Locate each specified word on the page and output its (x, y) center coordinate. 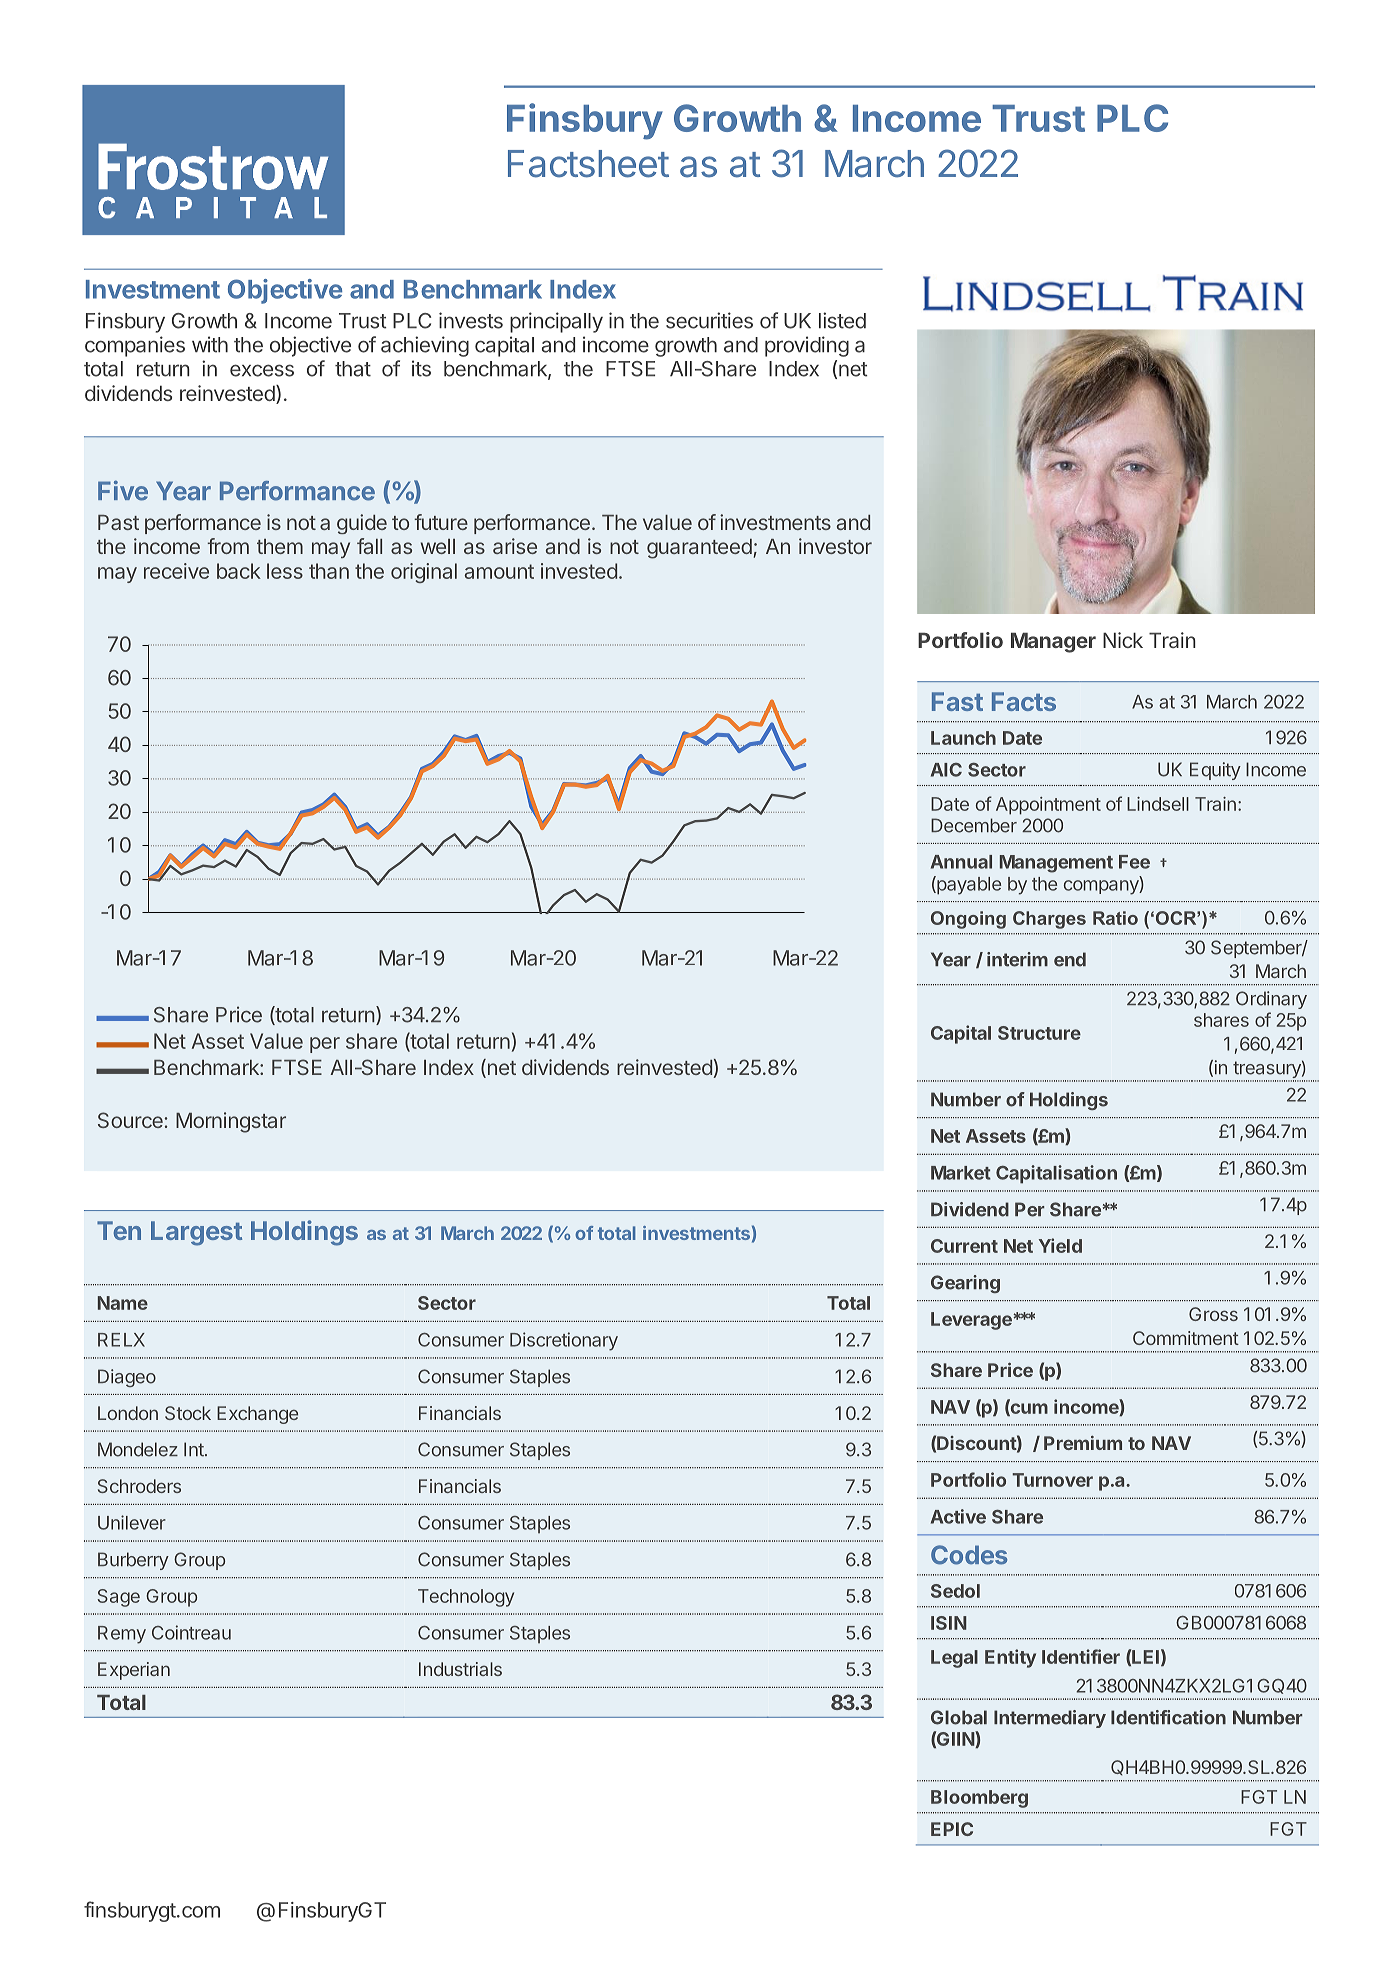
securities (709, 320)
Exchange (257, 1415)
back (239, 571)
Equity (1215, 771)
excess (262, 370)
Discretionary (564, 1341)
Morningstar (231, 1122)
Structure (1039, 1033)
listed (842, 320)
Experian (134, 1671)
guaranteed (699, 549)
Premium (1083, 1443)
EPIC (952, 1829)
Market (961, 1173)
